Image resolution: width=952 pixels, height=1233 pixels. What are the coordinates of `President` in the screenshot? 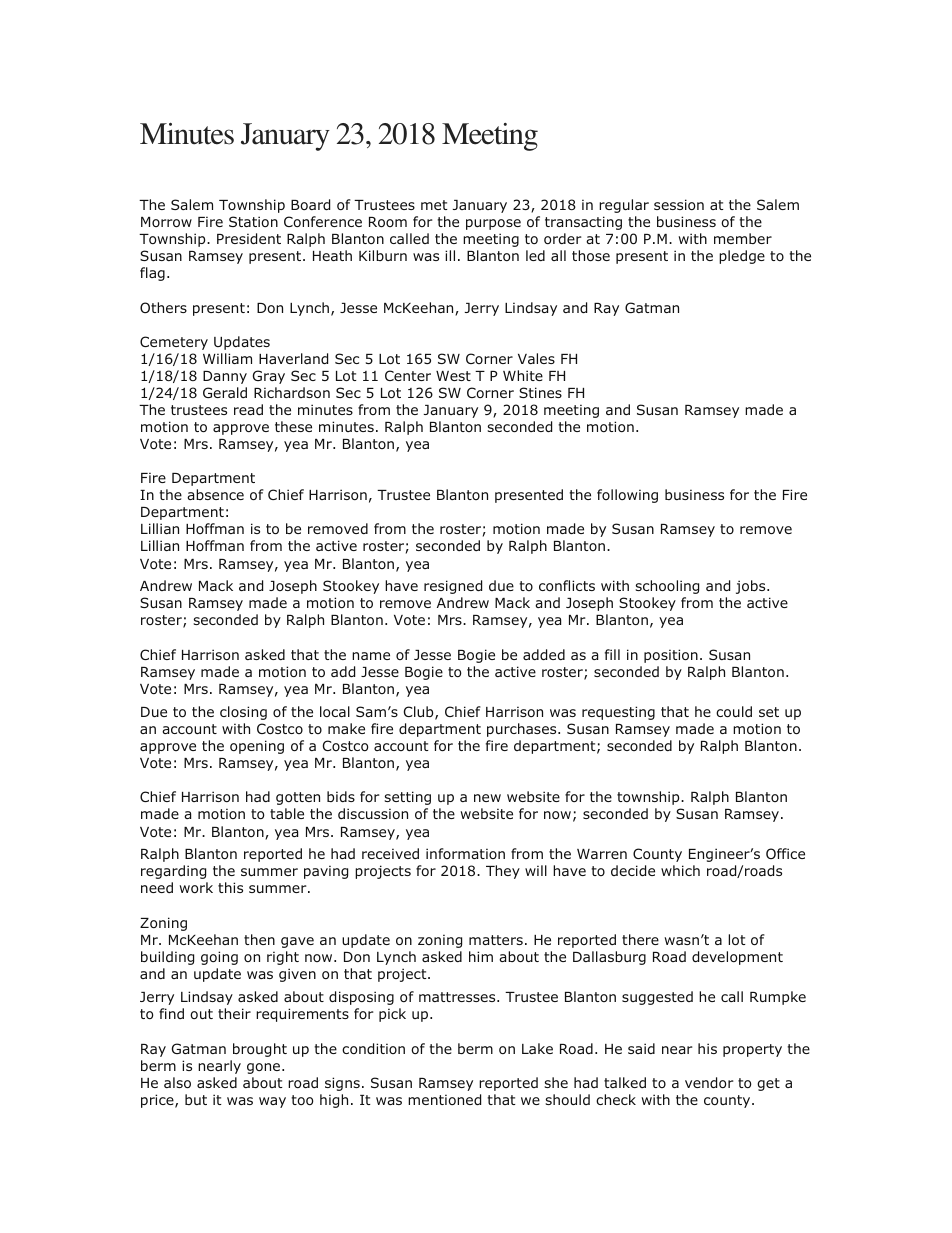 It's located at (249, 238).
